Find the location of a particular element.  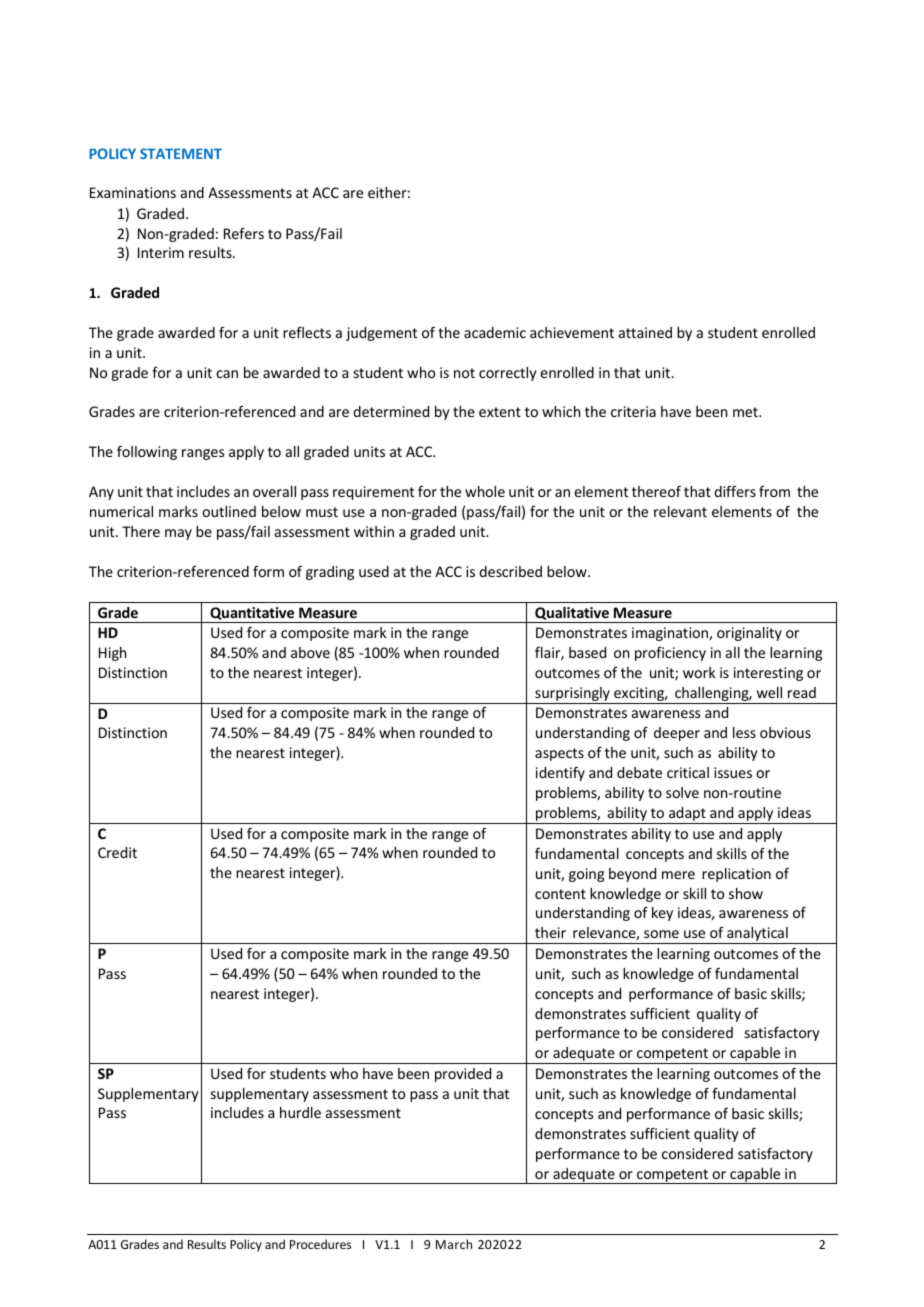

High is located at coordinates (112, 654).
